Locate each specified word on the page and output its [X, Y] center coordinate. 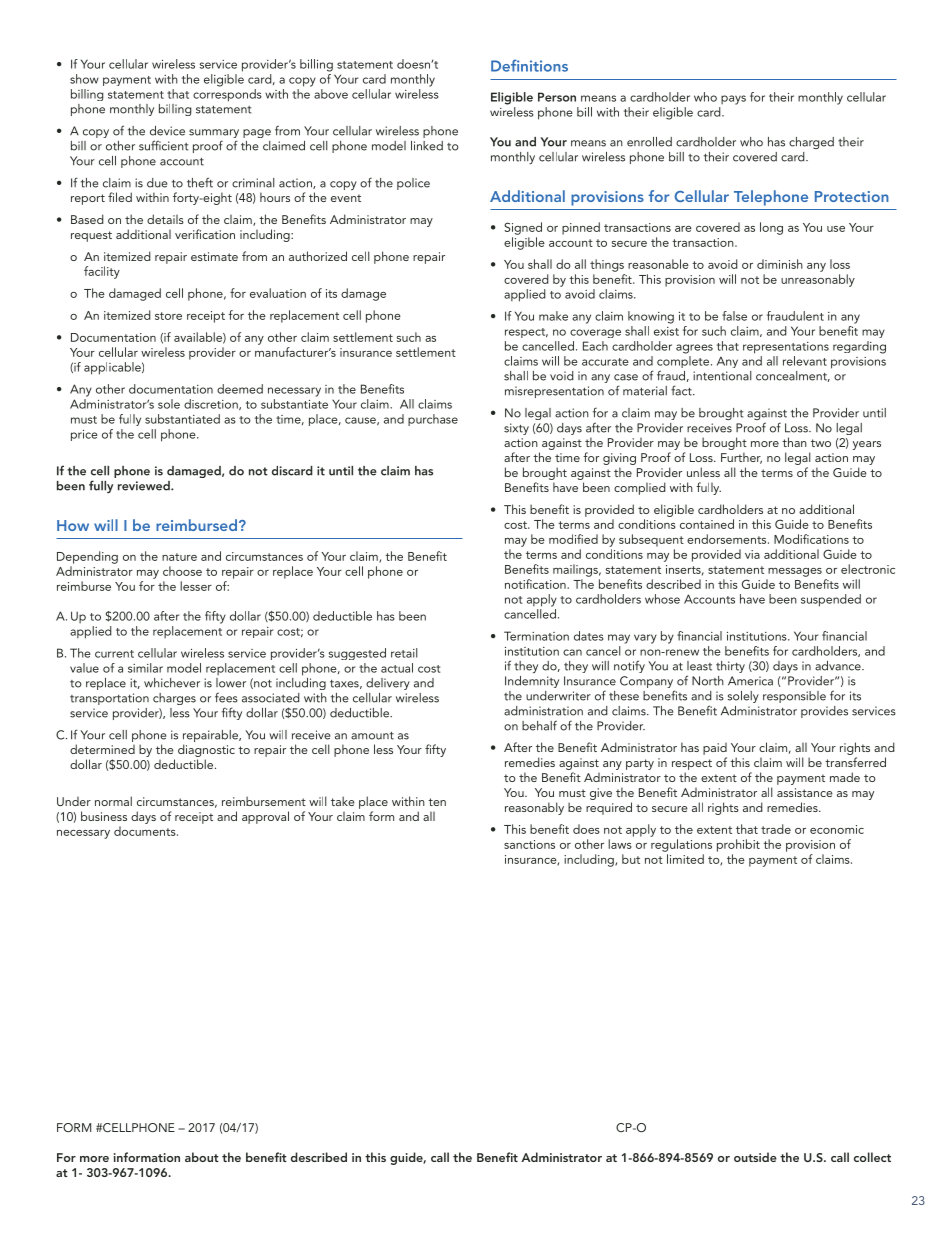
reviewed [145, 486]
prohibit [738, 845]
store [168, 316]
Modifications [811, 539]
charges [174, 699]
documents [146, 831]
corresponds [227, 95]
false [734, 316]
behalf [539, 725]
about [202, 1157]
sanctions [529, 844]
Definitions [529, 65]
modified [573, 539]
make [553, 316]
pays [733, 100]
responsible [794, 697]
